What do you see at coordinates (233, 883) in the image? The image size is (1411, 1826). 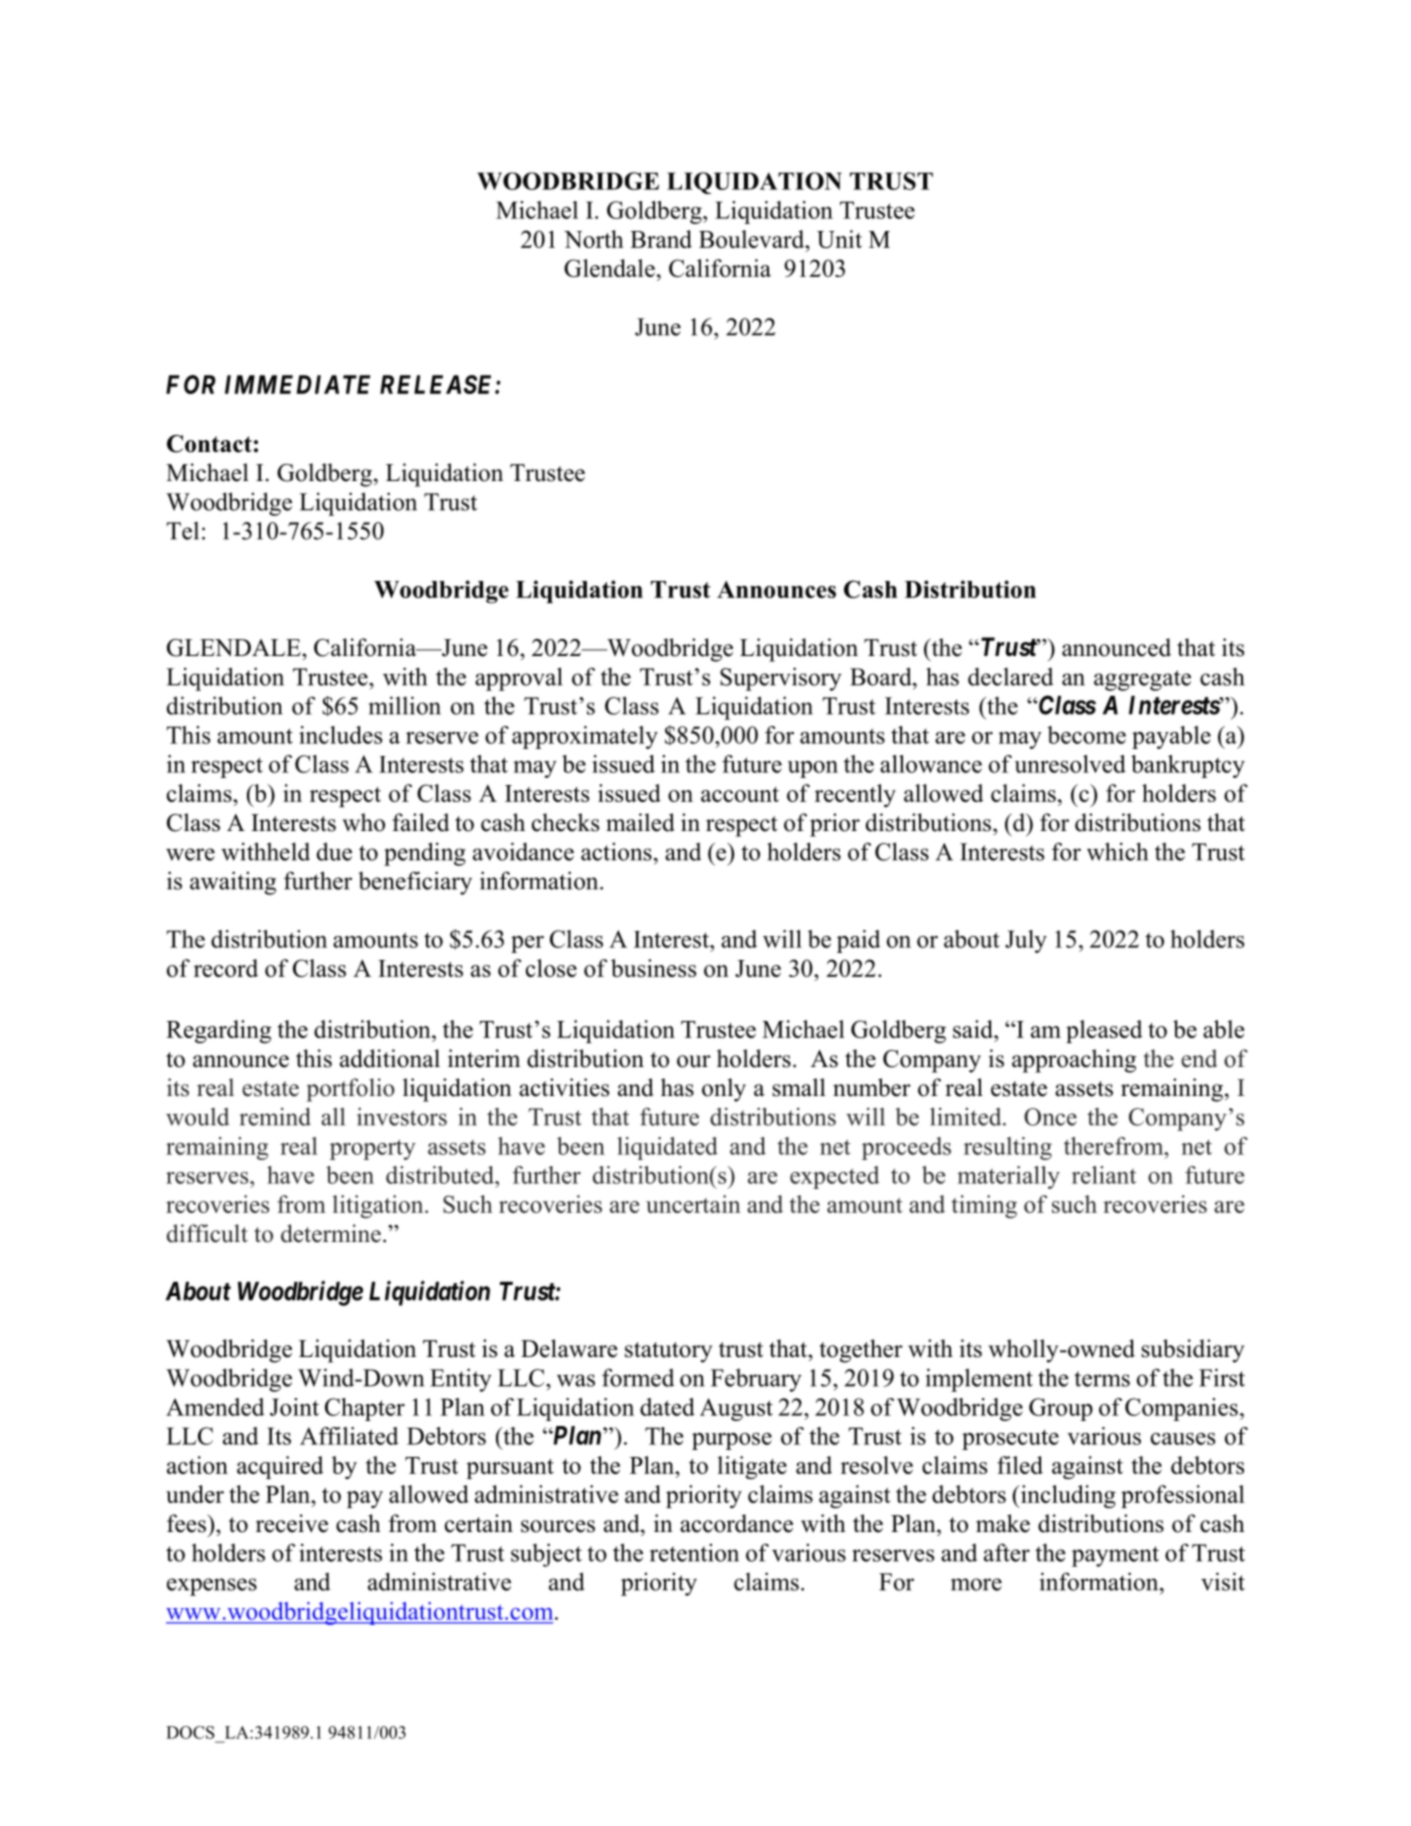 I see `awaiting` at bounding box center [233, 883].
